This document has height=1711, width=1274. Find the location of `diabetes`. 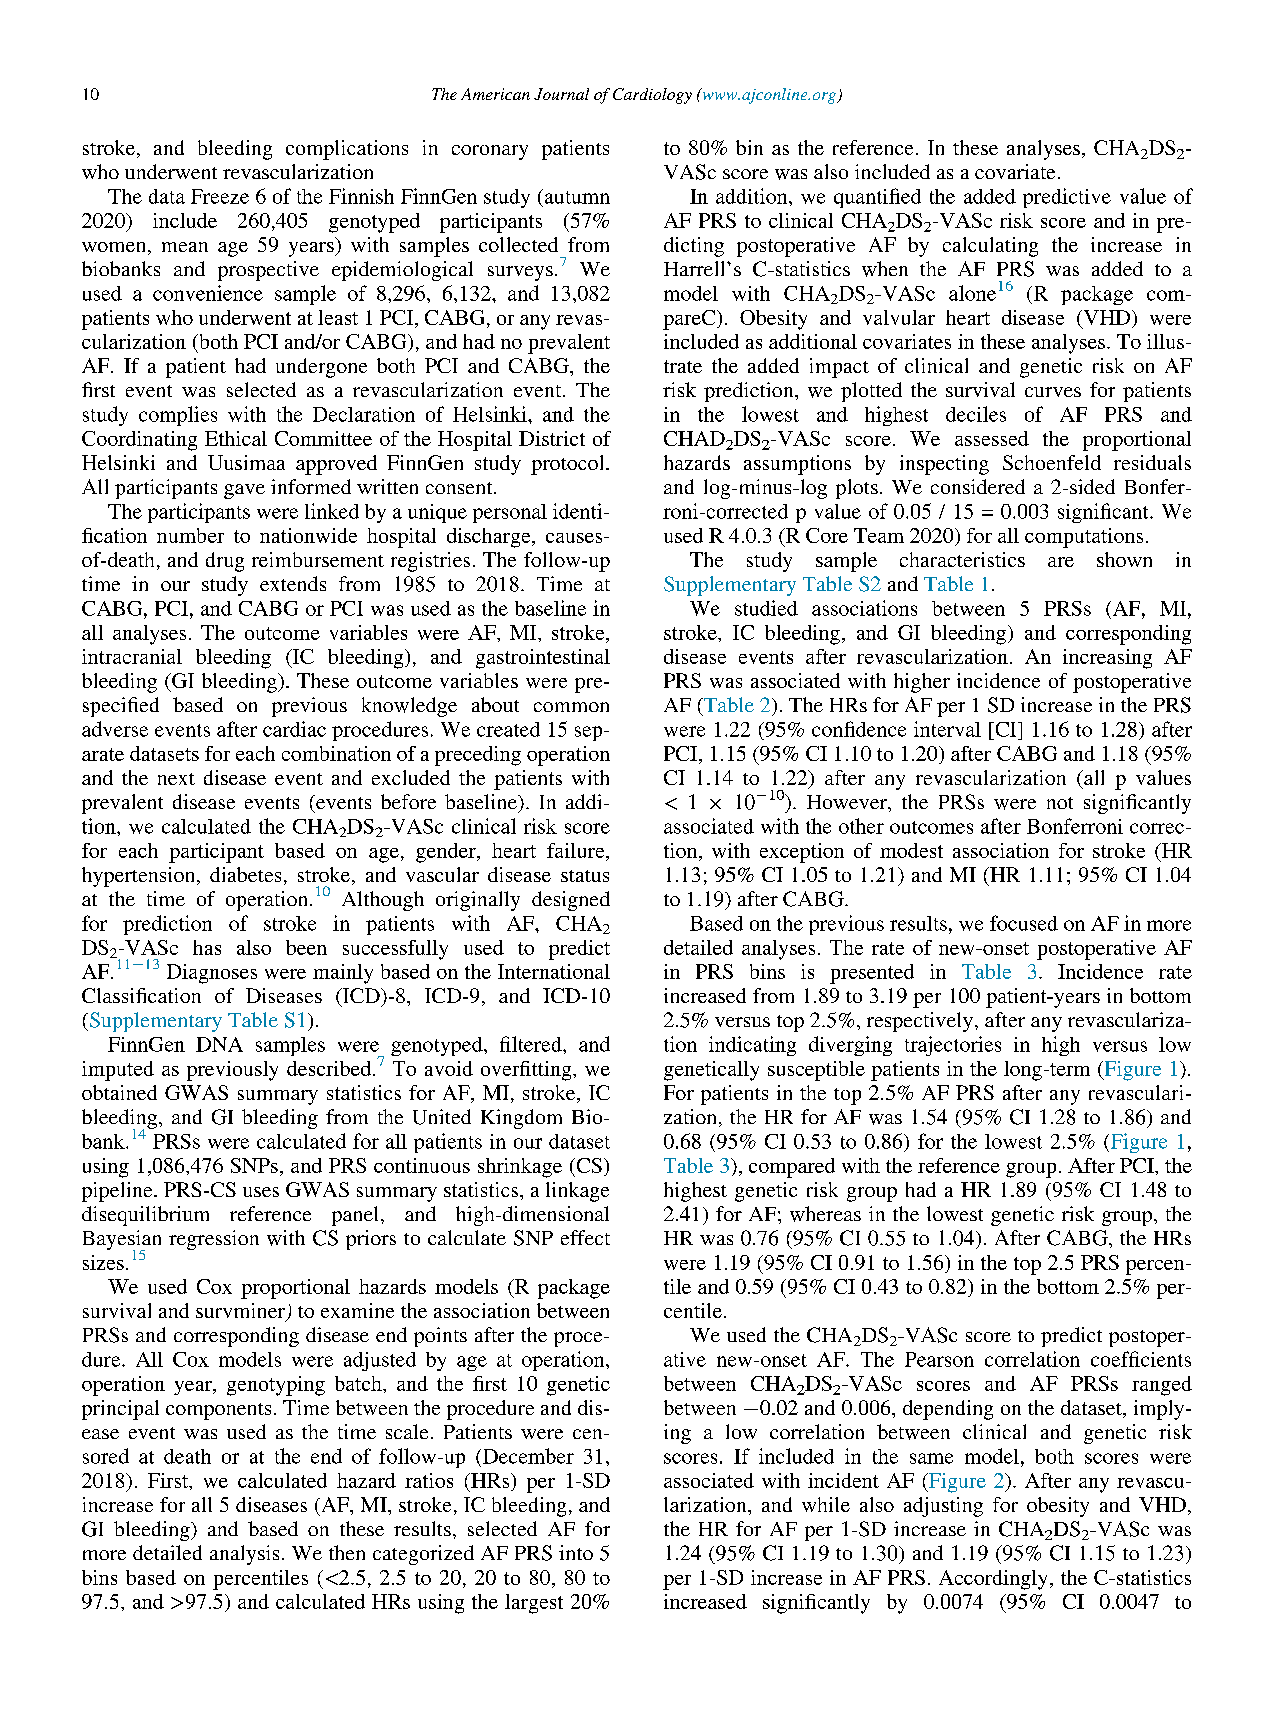

diabetes is located at coordinates (245, 874).
